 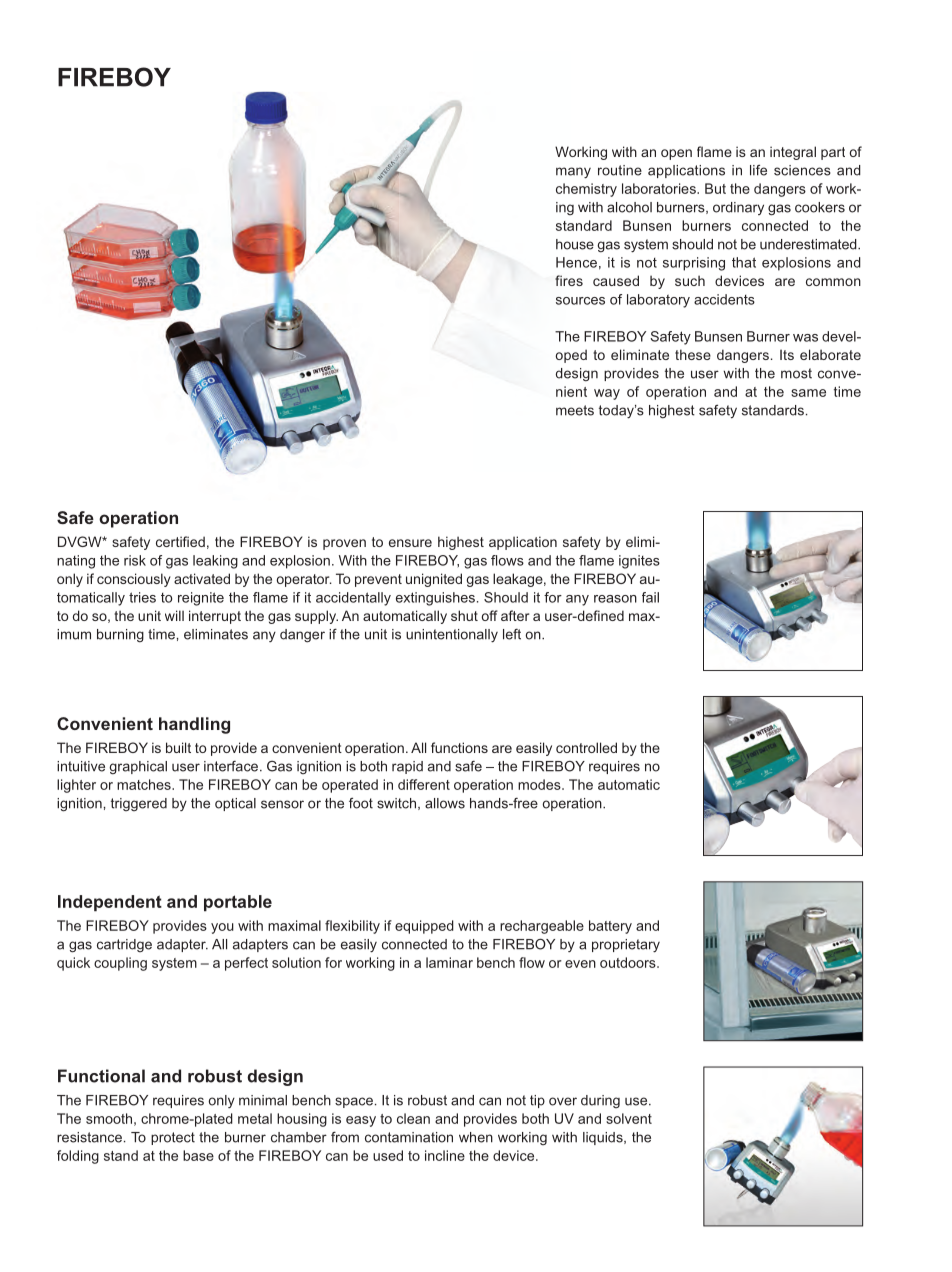 What do you see at coordinates (173, 1138) in the image?
I see `protect` at bounding box center [173, 1138].
